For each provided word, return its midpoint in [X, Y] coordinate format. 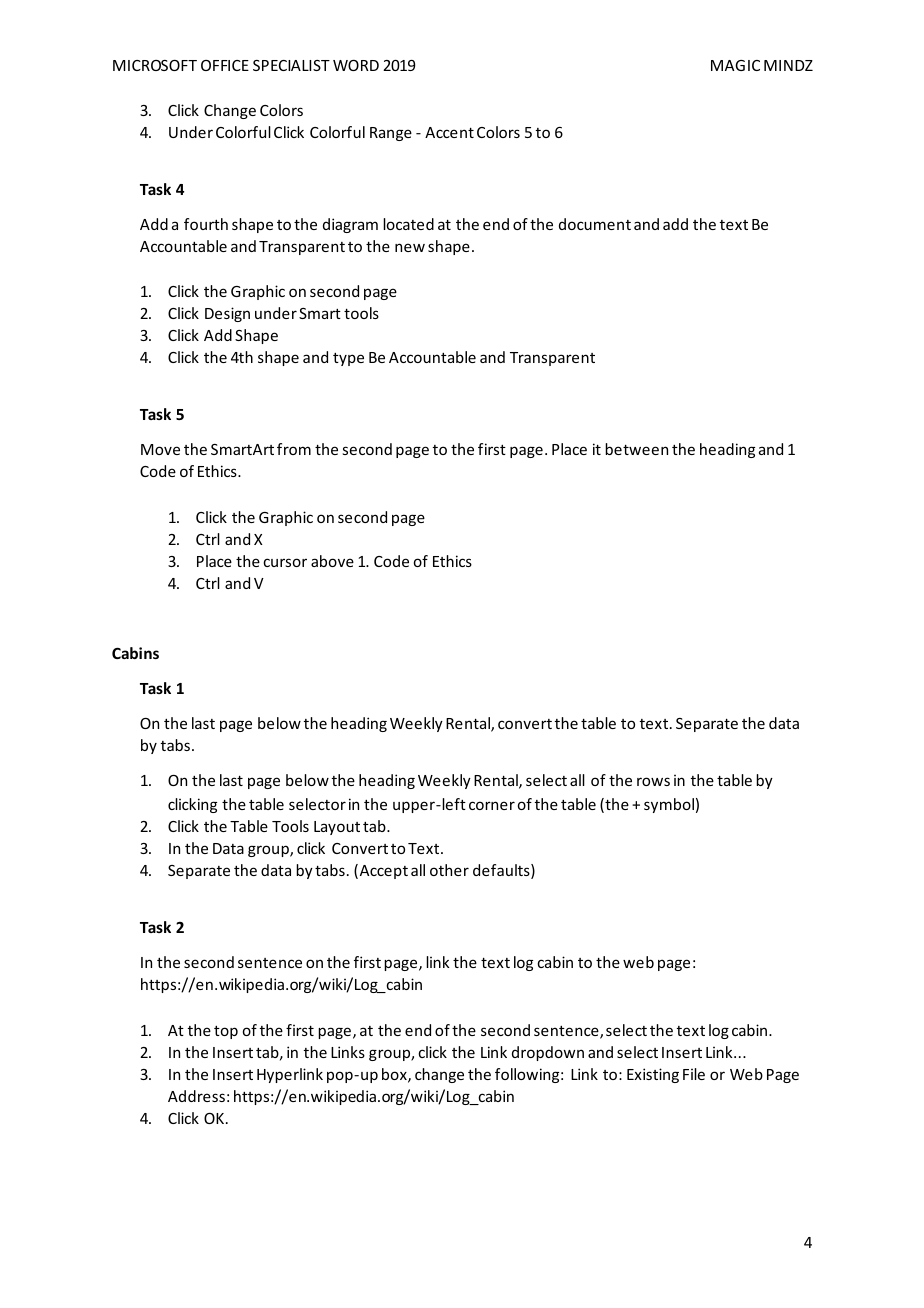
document [595, 224]
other [449, 870]
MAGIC [735, 65]
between [636, 449]
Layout [337, 828]
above [332, 561]
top [226, 1032]
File [694, 1074]
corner [492, 805]
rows [653, 781]
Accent [449, 132]
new [410, 247]
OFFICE [225, 65]
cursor [285, 562]
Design [227, 314]
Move [160, 449]
